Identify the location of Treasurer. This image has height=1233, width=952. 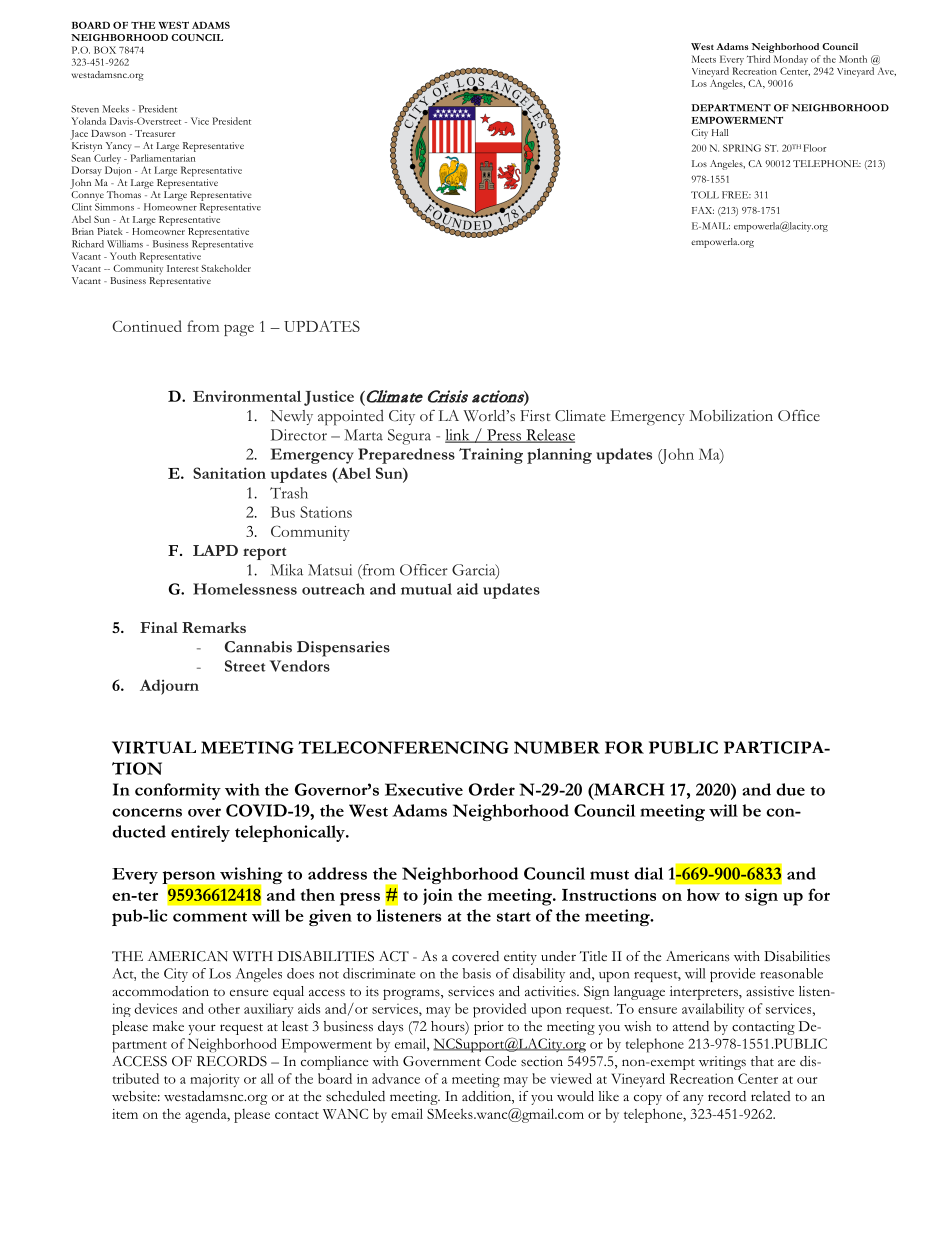
(155, 133).
